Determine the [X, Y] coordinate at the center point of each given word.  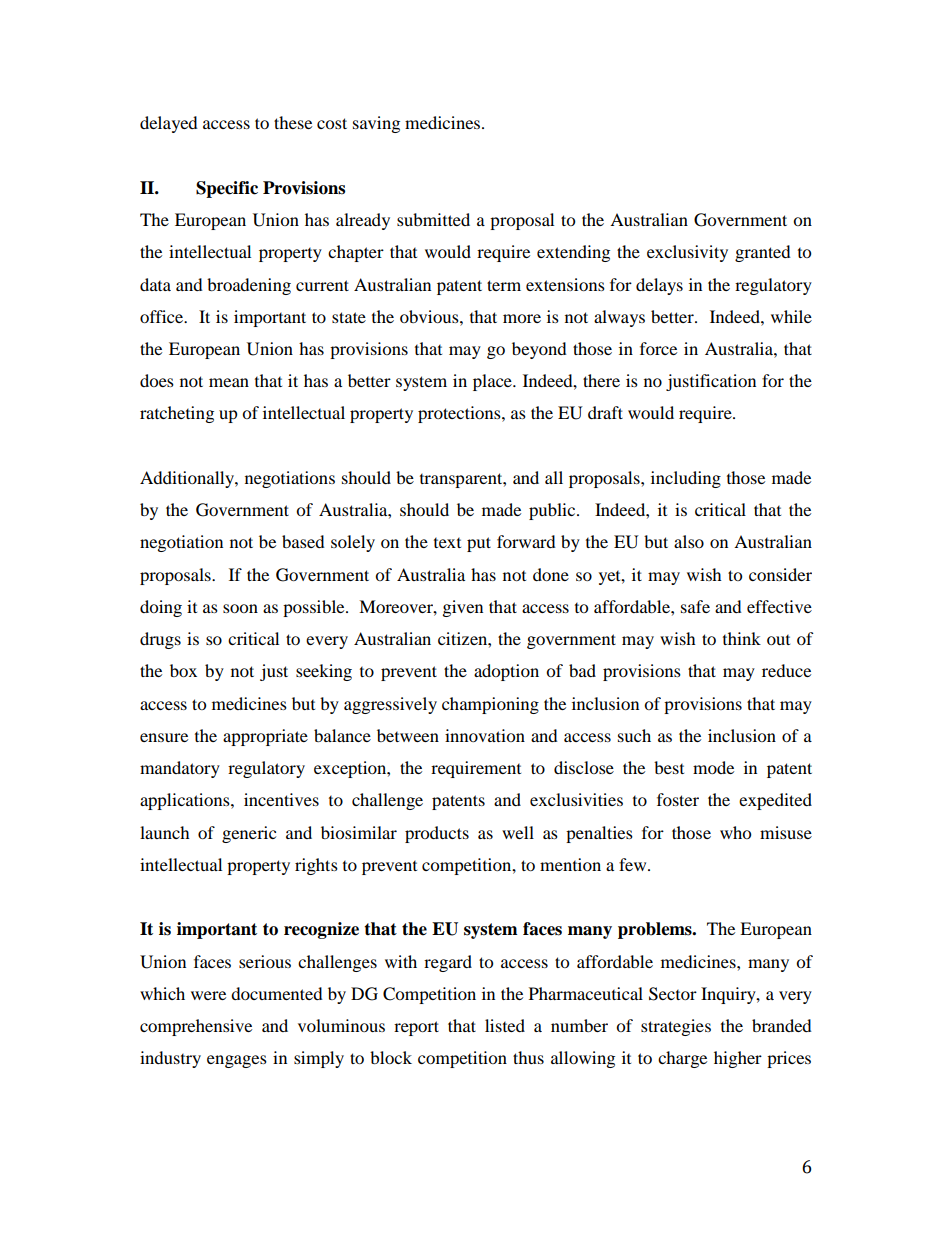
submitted [433, 219]
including [686, 479]
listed [505, 1025]
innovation [485, 735]
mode [713, 767]
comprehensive [196, 1027]
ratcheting [177, 414]
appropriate [265, 737]
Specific [227, 189]
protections [460, 414]
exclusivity [687, 253]
